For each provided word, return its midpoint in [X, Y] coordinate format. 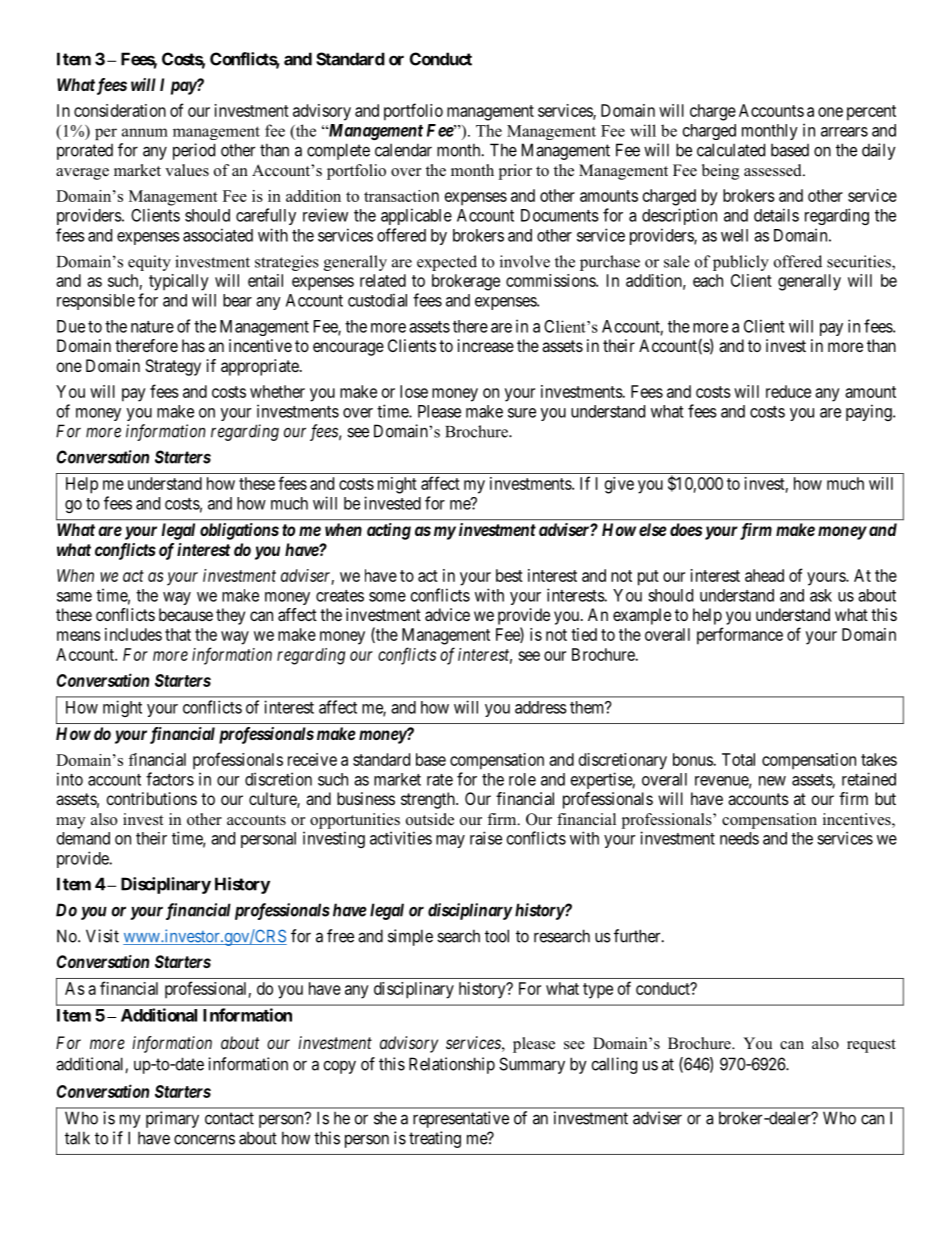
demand [83, 838]
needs [739, 838]
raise [486, 838]
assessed [774, 170]
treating [435, 1139]
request [871, 1046]
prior [515, 172]
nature [152, 327]
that [178, 634]
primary [172, 1119]
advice [447, 614]
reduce [788, 391]
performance [740, 636]
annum [145, 132]
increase [486, 345]
